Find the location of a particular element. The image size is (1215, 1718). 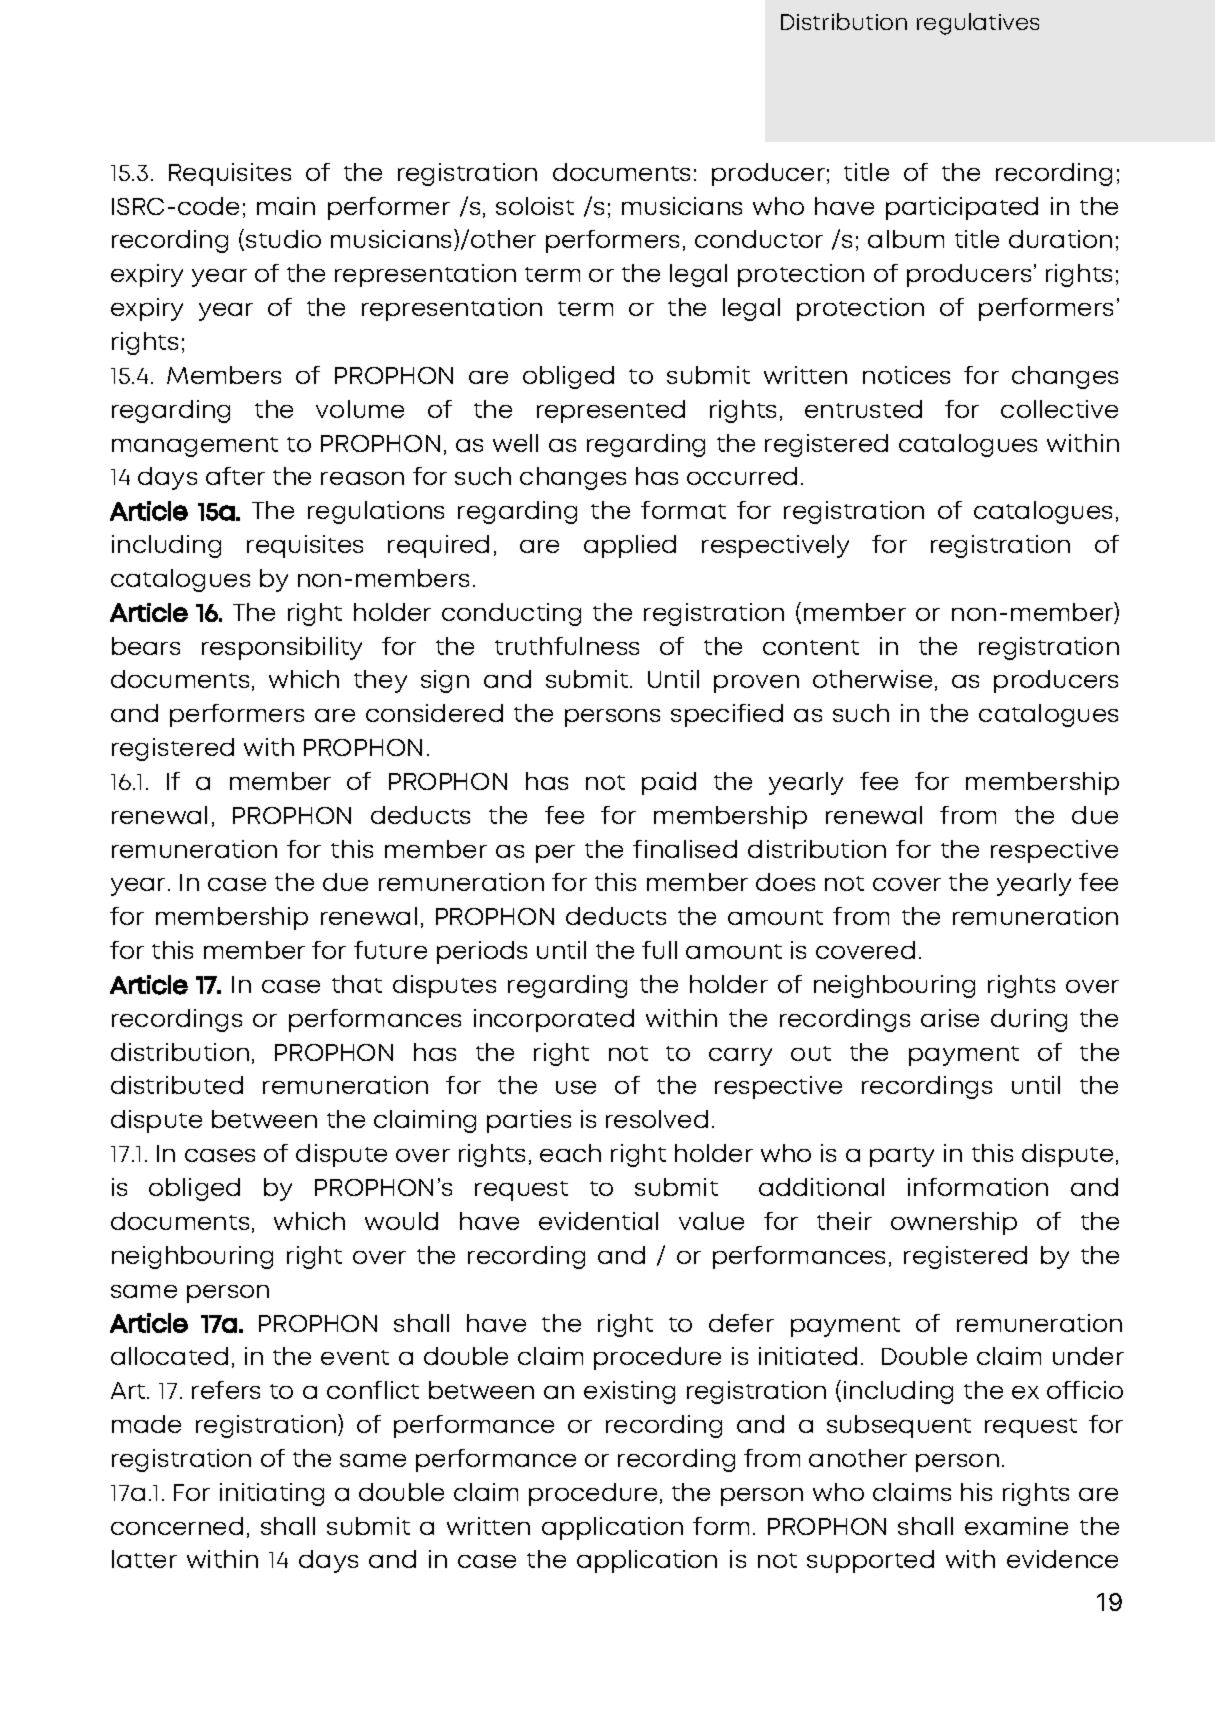

evidential is located at coordinates (598, 1221).
